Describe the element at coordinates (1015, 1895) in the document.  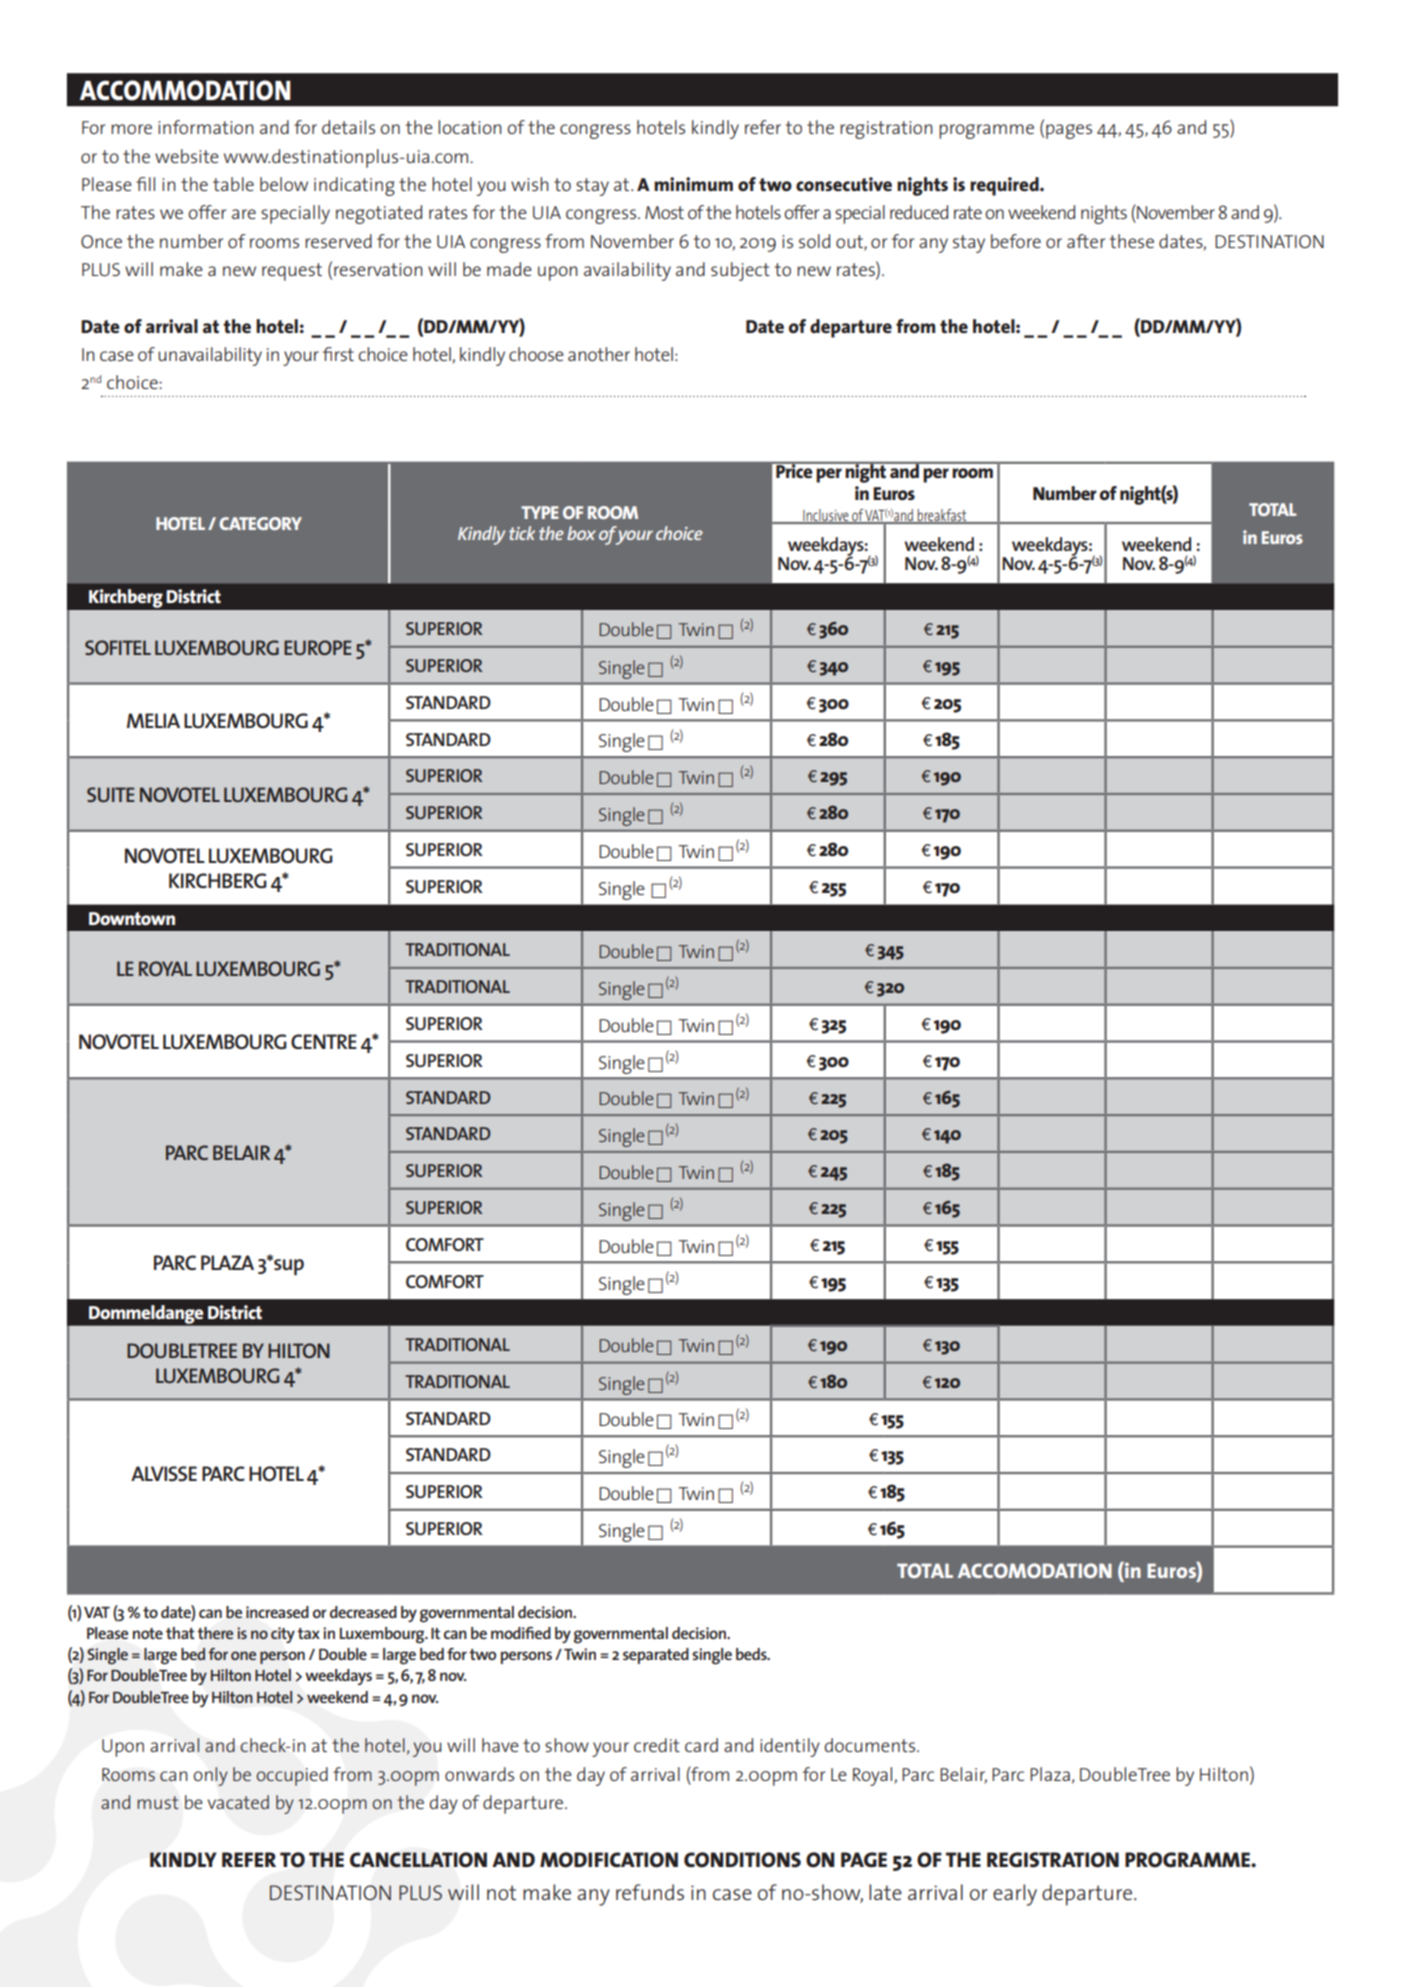
I see `early` at that location.
